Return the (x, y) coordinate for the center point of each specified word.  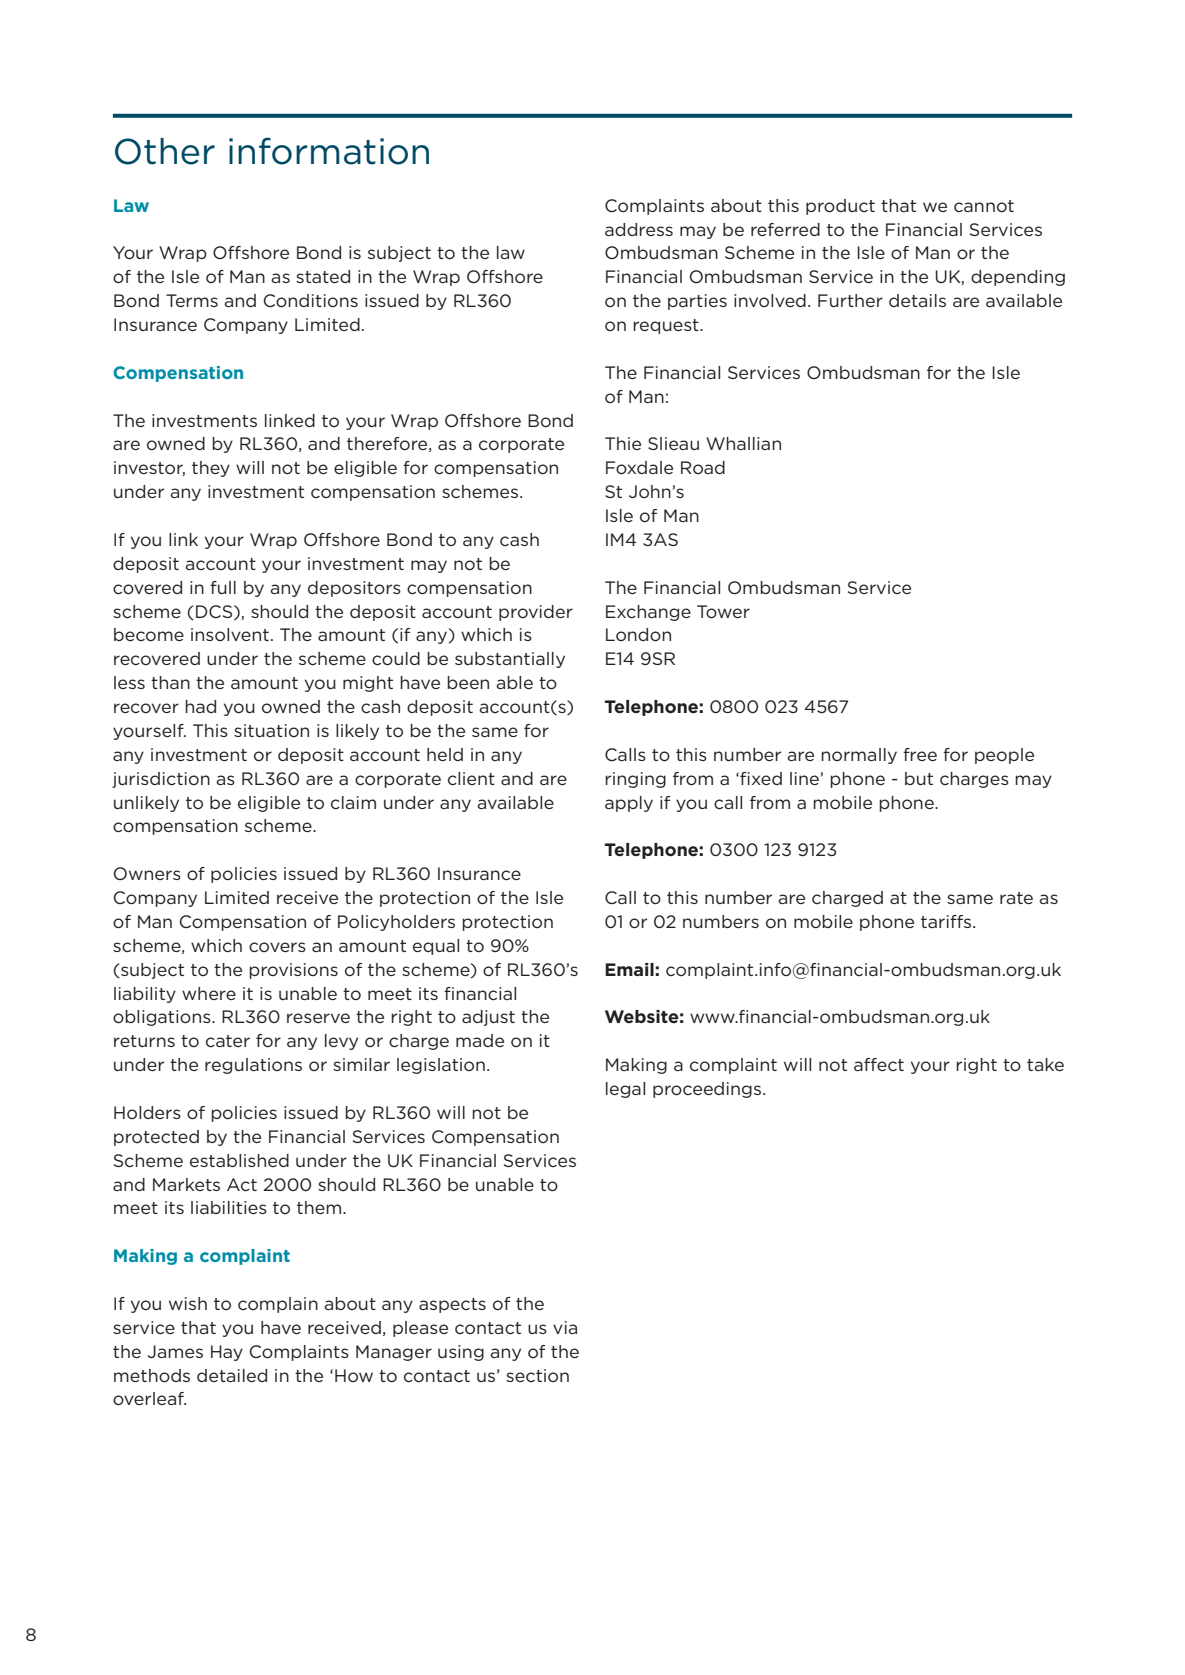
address (639, 229)
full (223, 587)
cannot (984, 206)
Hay (227, 1353)
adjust (488, 1018)
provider (536, 613)
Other (165, 151)
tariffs (947, 921)
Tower (723, 611)
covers (277, 947)
